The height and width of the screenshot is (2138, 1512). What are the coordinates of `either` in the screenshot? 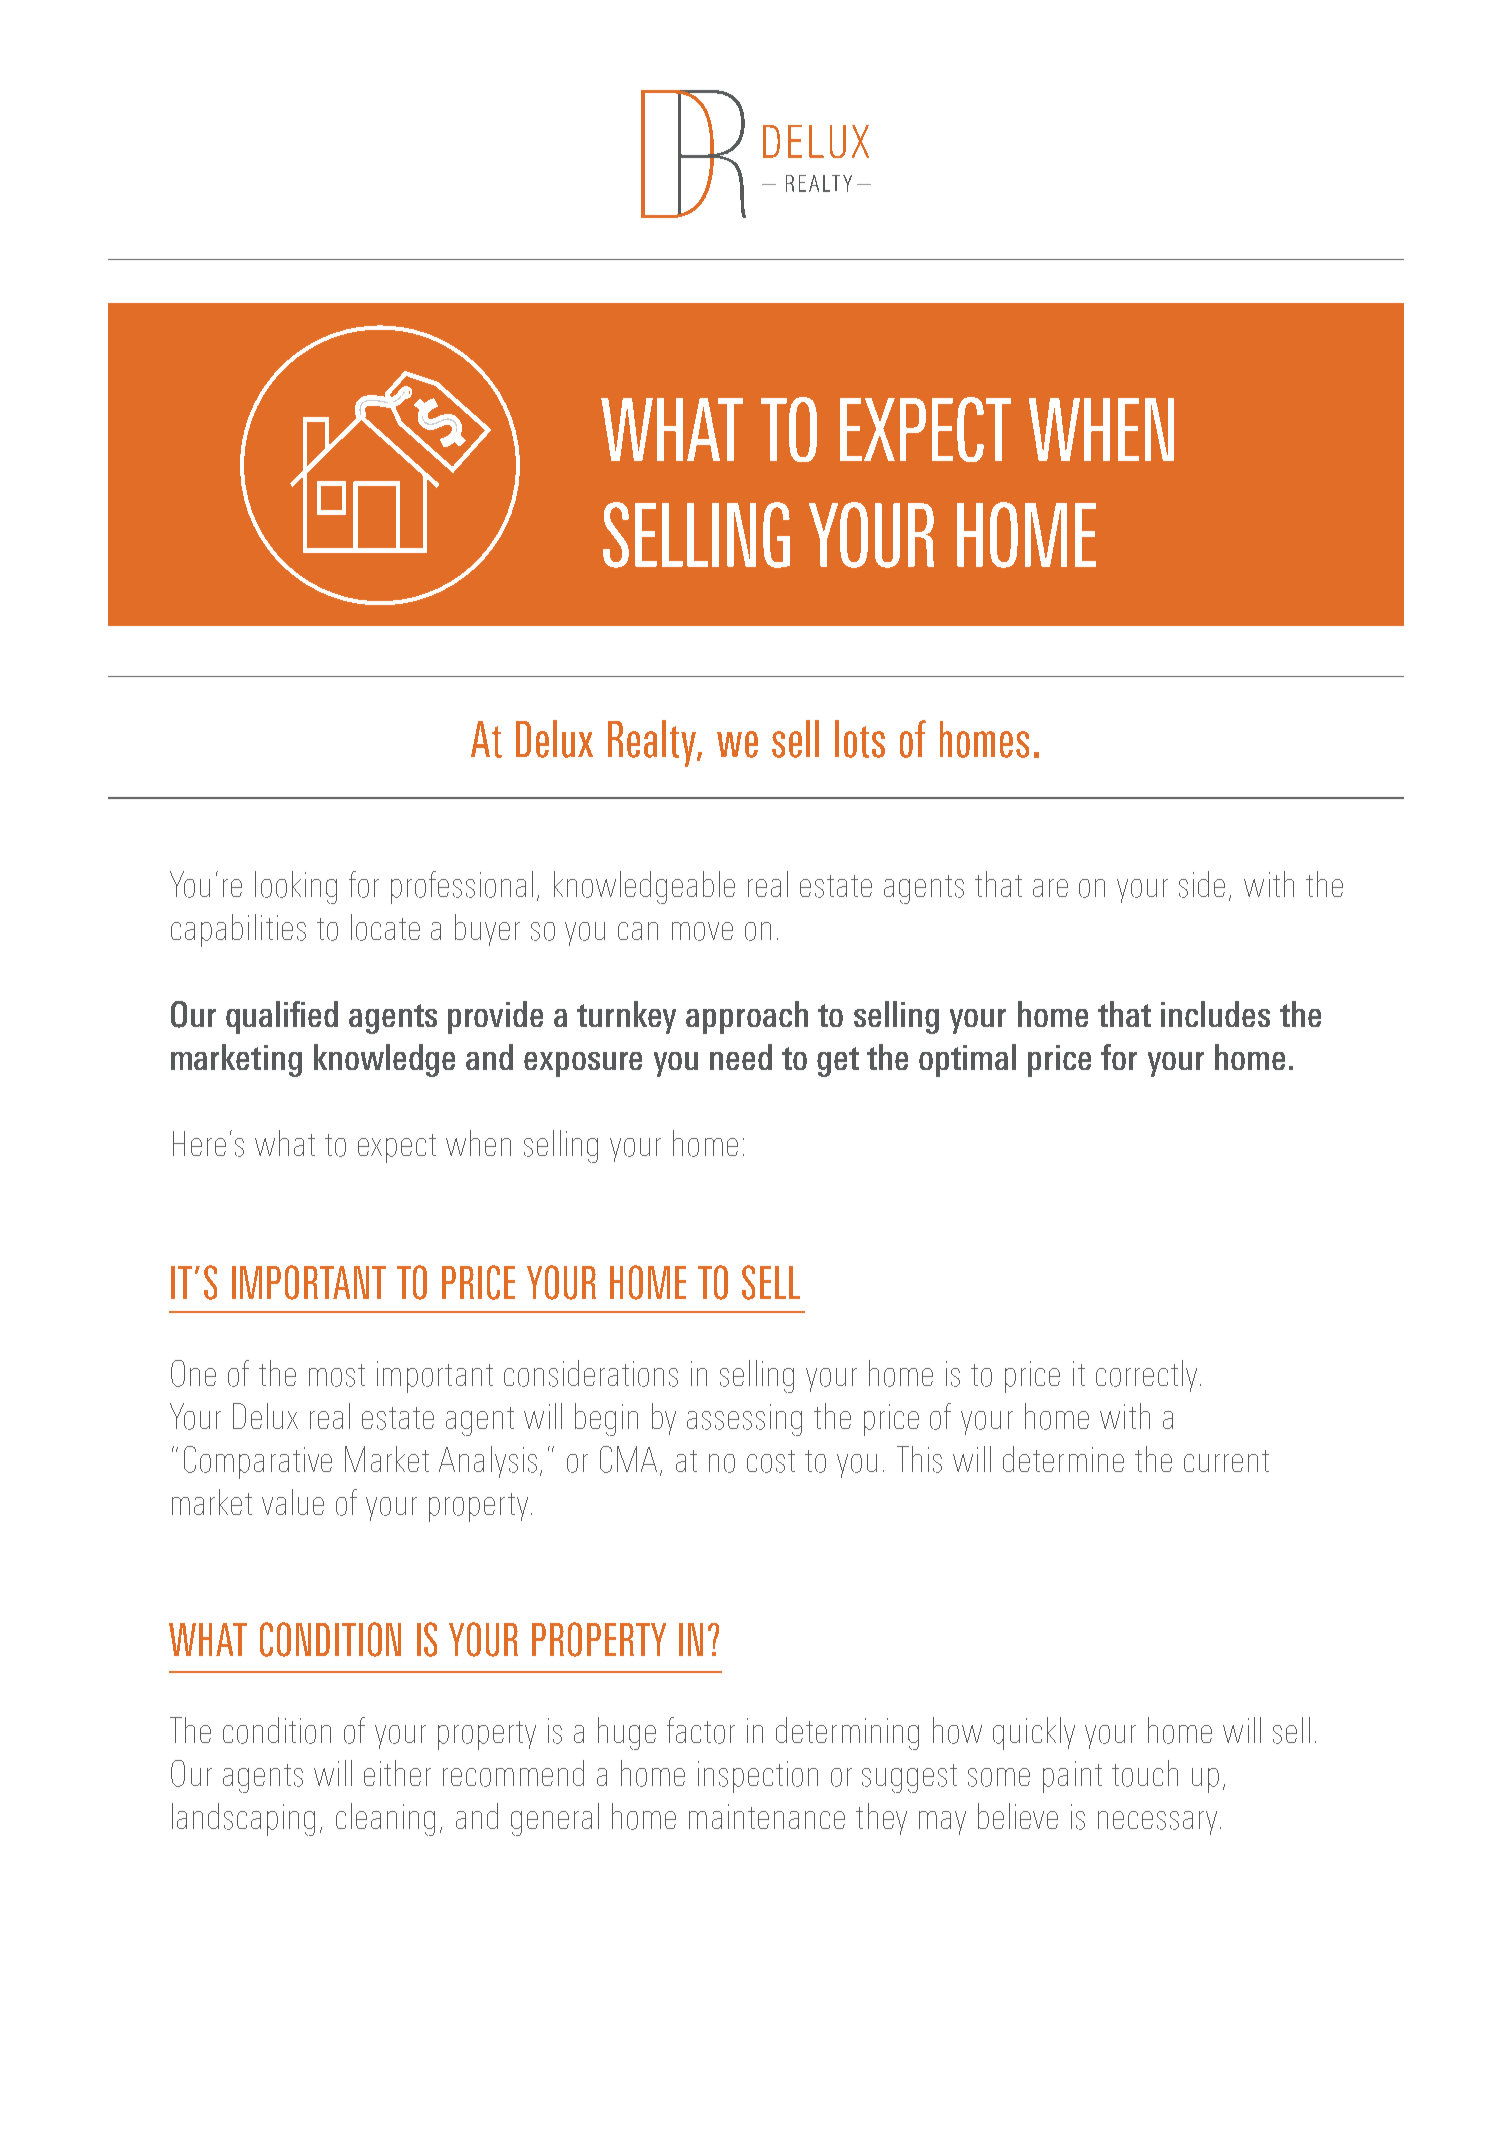 It's located at (397, 1773).
